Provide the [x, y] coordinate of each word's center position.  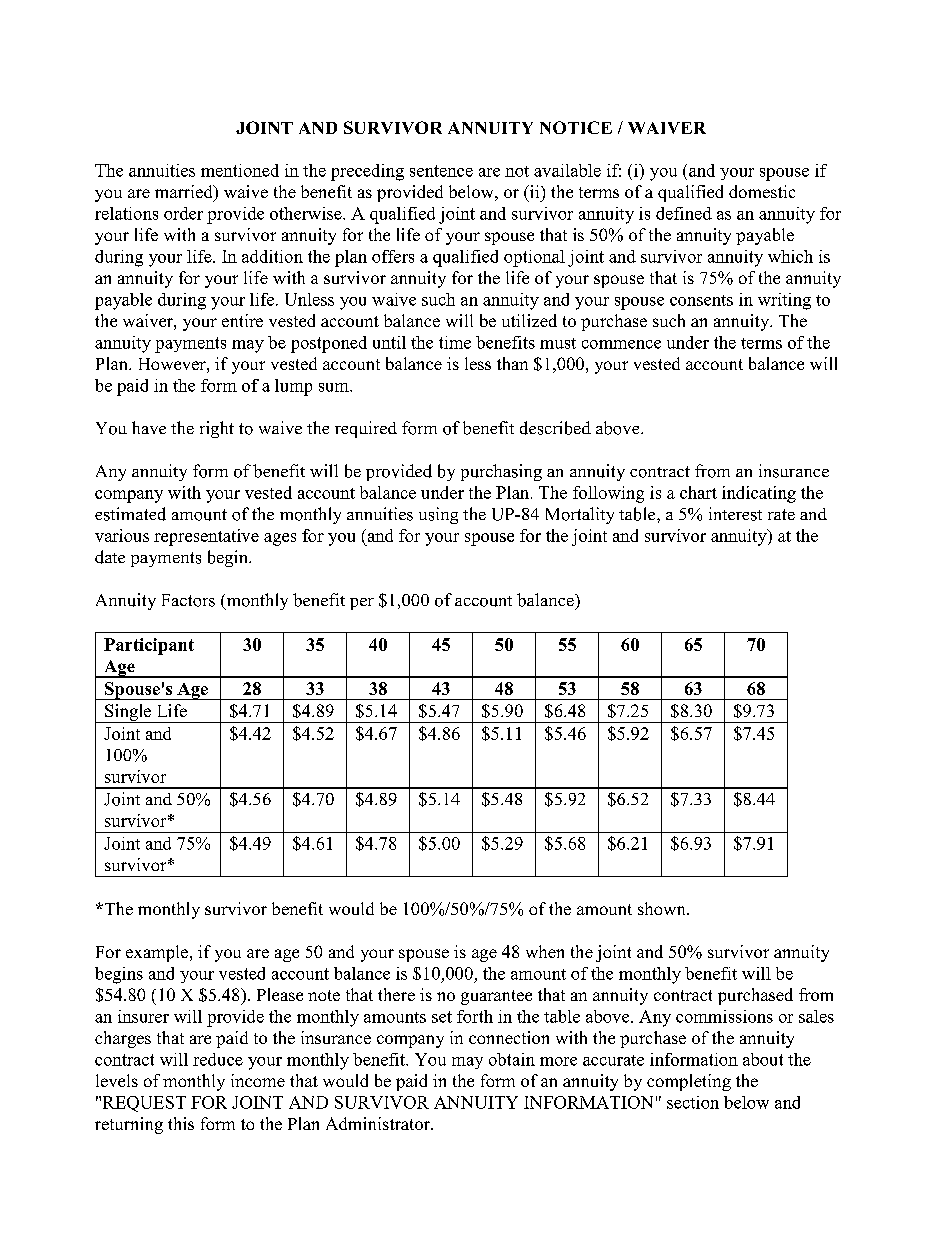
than [512, 363]
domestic [762, 191]
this [181, 1123]
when [545, 951]
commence [621, 344]
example [158, 953]
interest [735, 514]
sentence [441, 171]
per [362, 604]
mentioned [240, 170]
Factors [188, 600]
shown [663, 908]
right [217, 429]
